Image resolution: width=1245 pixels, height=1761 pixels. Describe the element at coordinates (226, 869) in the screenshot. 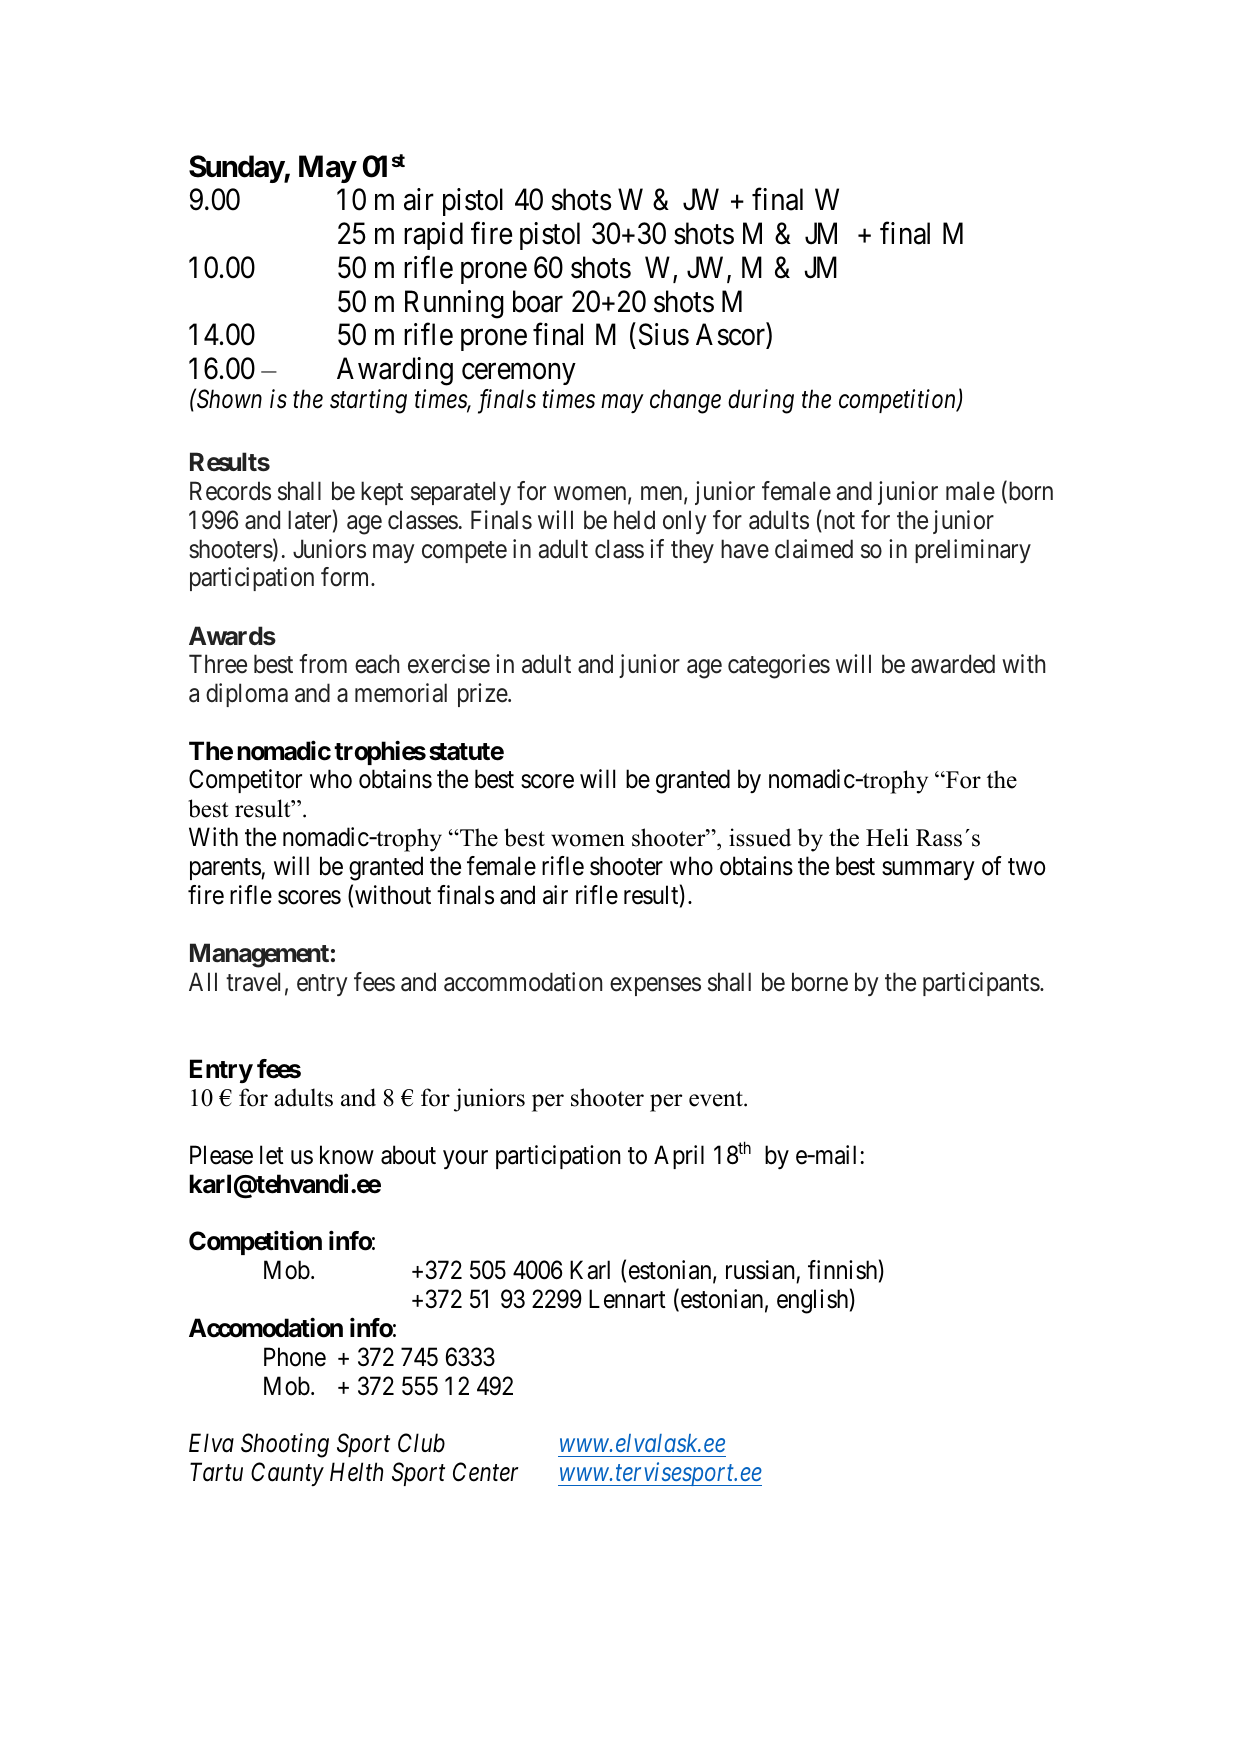

I see `parents` at that location.
